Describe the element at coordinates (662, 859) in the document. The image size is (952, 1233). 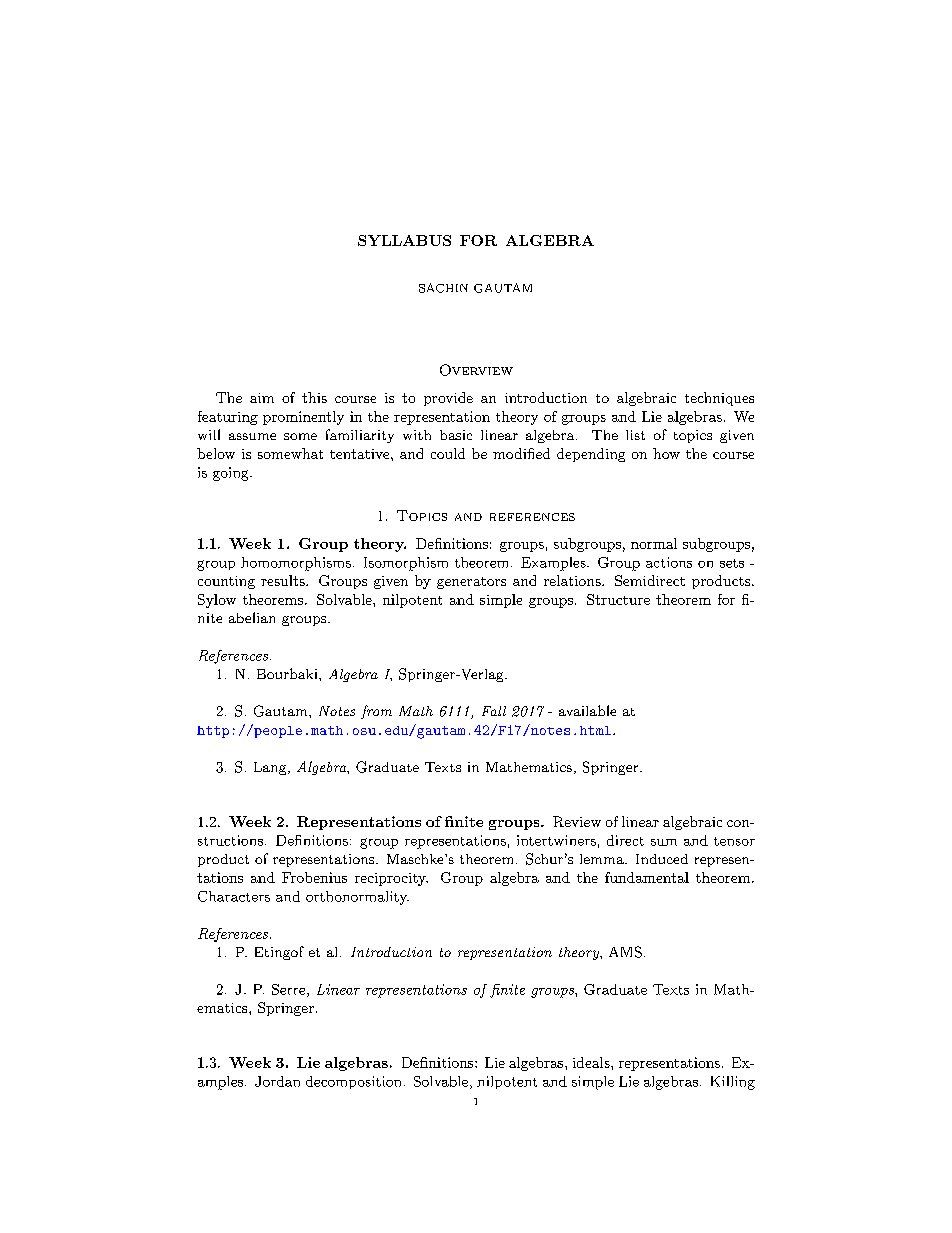
I see `Induced` at that location.
